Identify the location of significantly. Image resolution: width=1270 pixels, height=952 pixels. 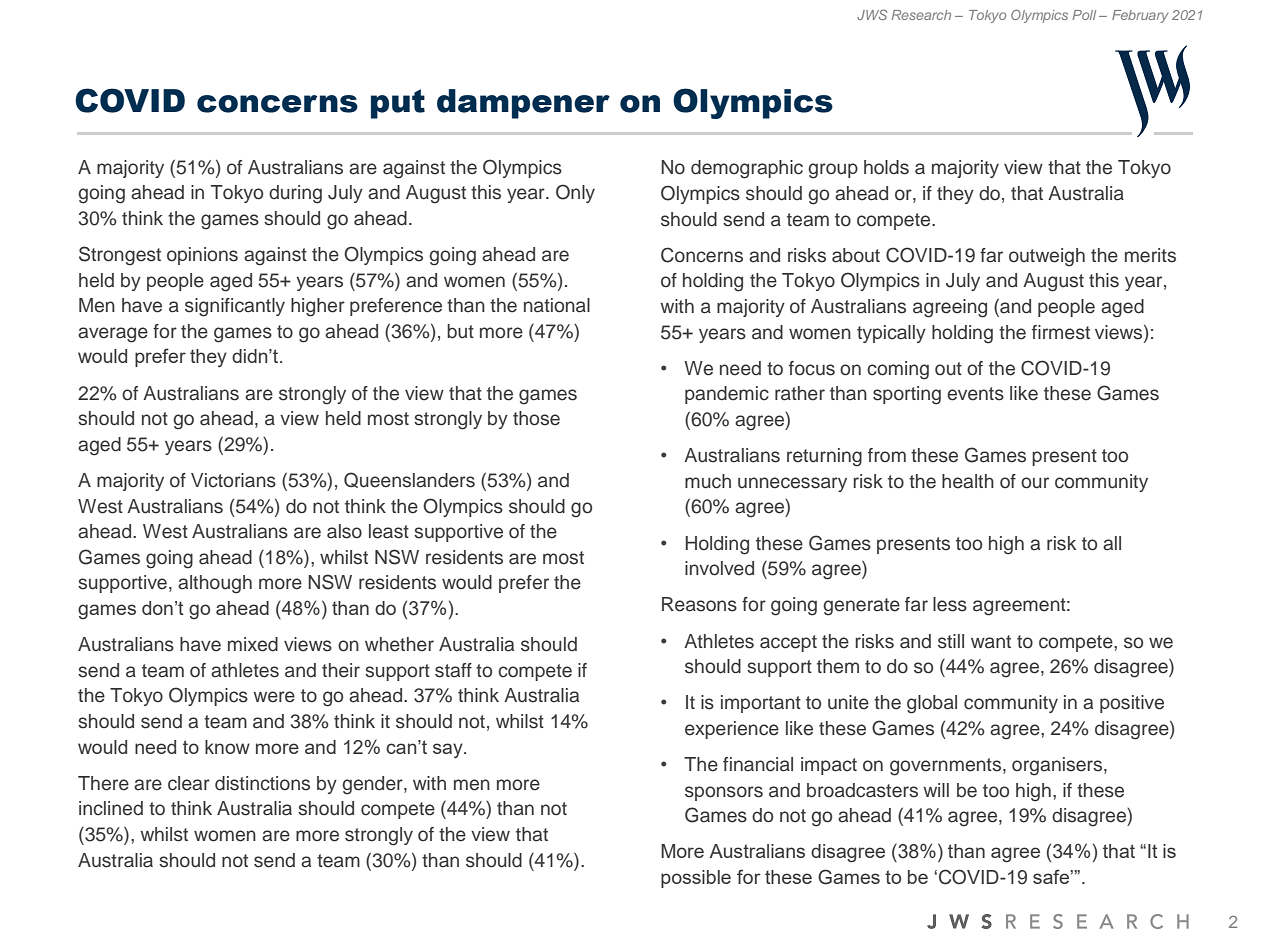
(235, 307).
